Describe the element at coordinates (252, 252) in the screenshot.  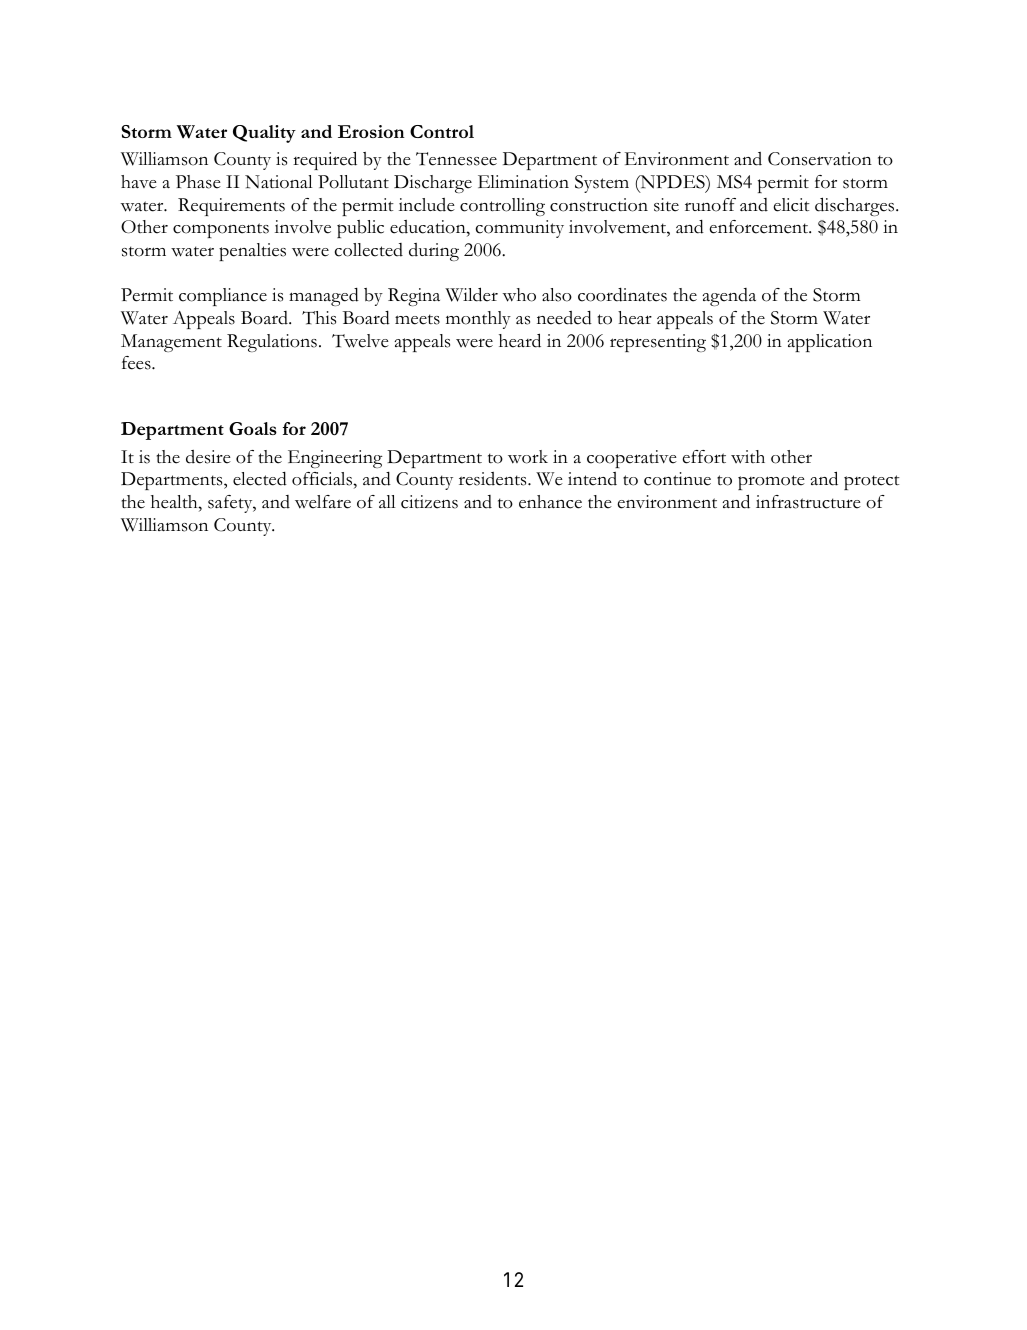
I see `penalties` at that location.
